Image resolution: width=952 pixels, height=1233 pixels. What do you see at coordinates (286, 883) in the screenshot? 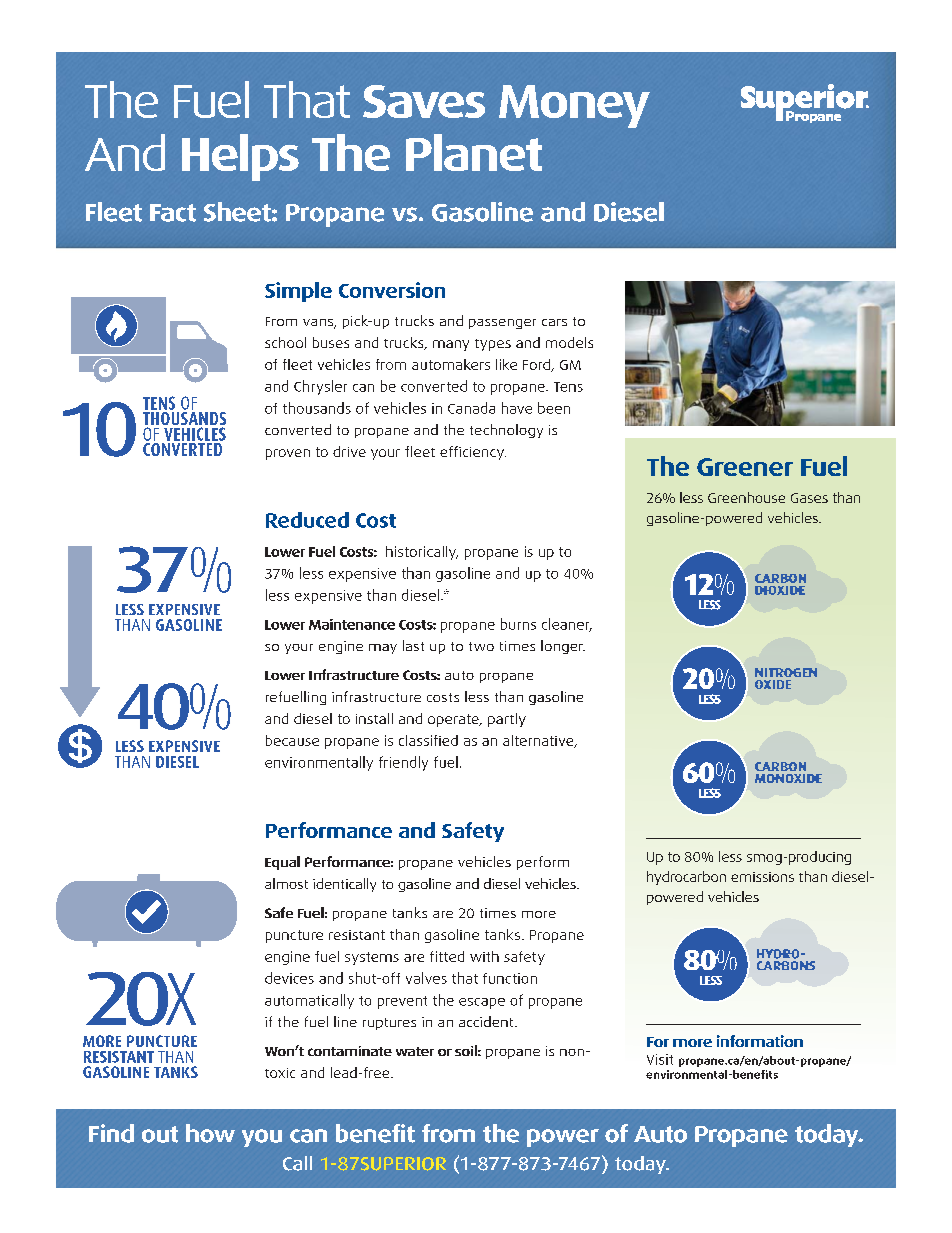
I see `almost` at bounding box center [286, 883].
